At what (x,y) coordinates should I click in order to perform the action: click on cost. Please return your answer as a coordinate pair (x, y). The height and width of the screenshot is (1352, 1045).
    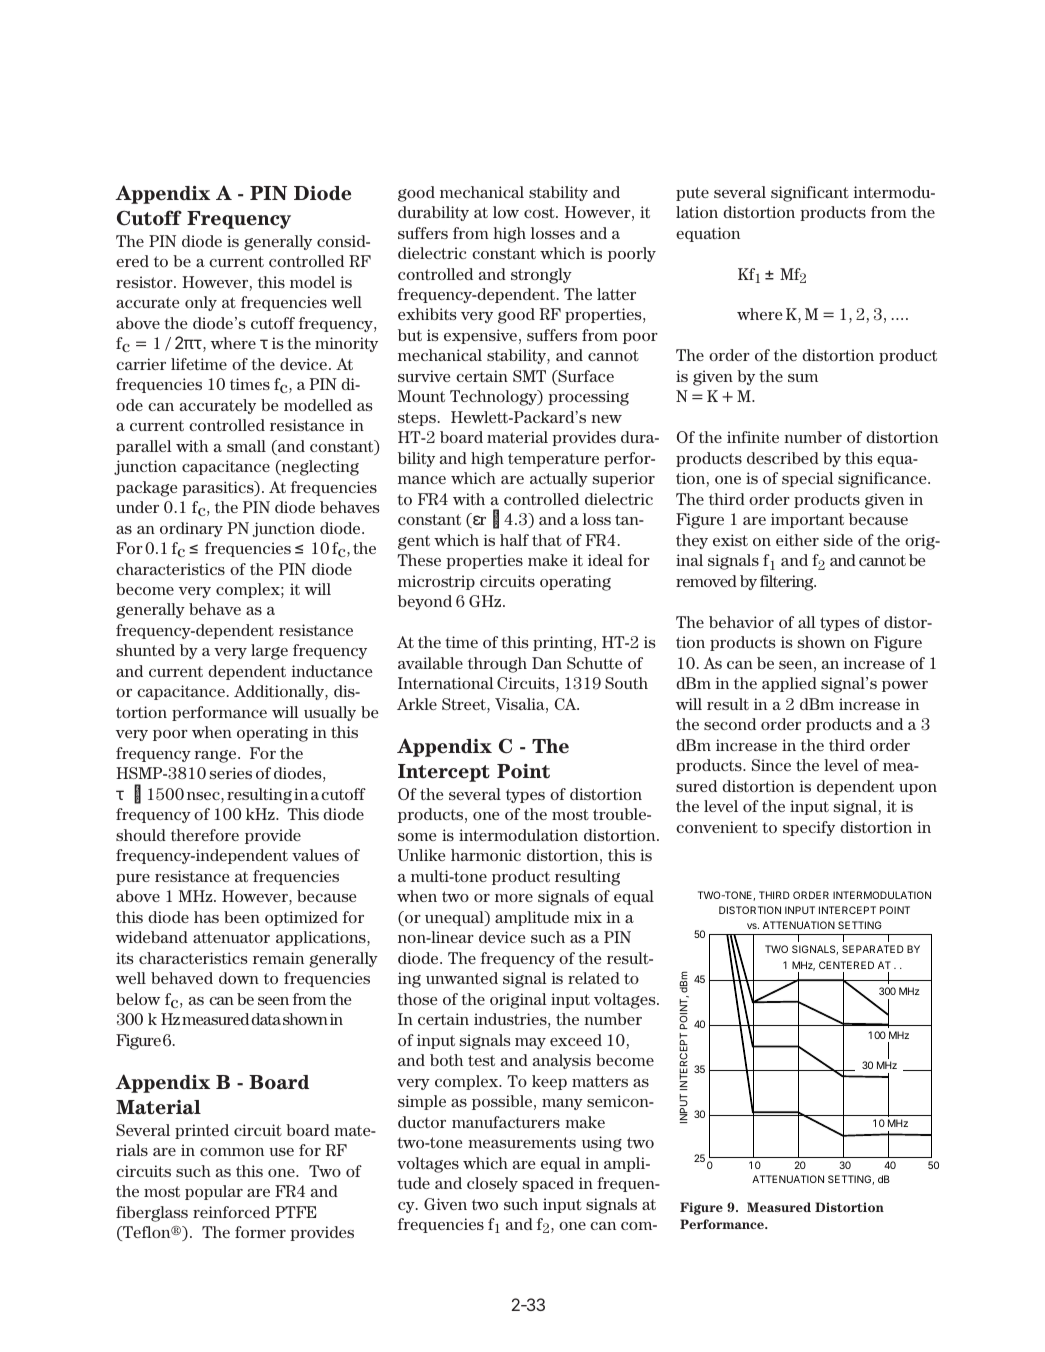
    Looking at the image, I should click on (540, 212).
